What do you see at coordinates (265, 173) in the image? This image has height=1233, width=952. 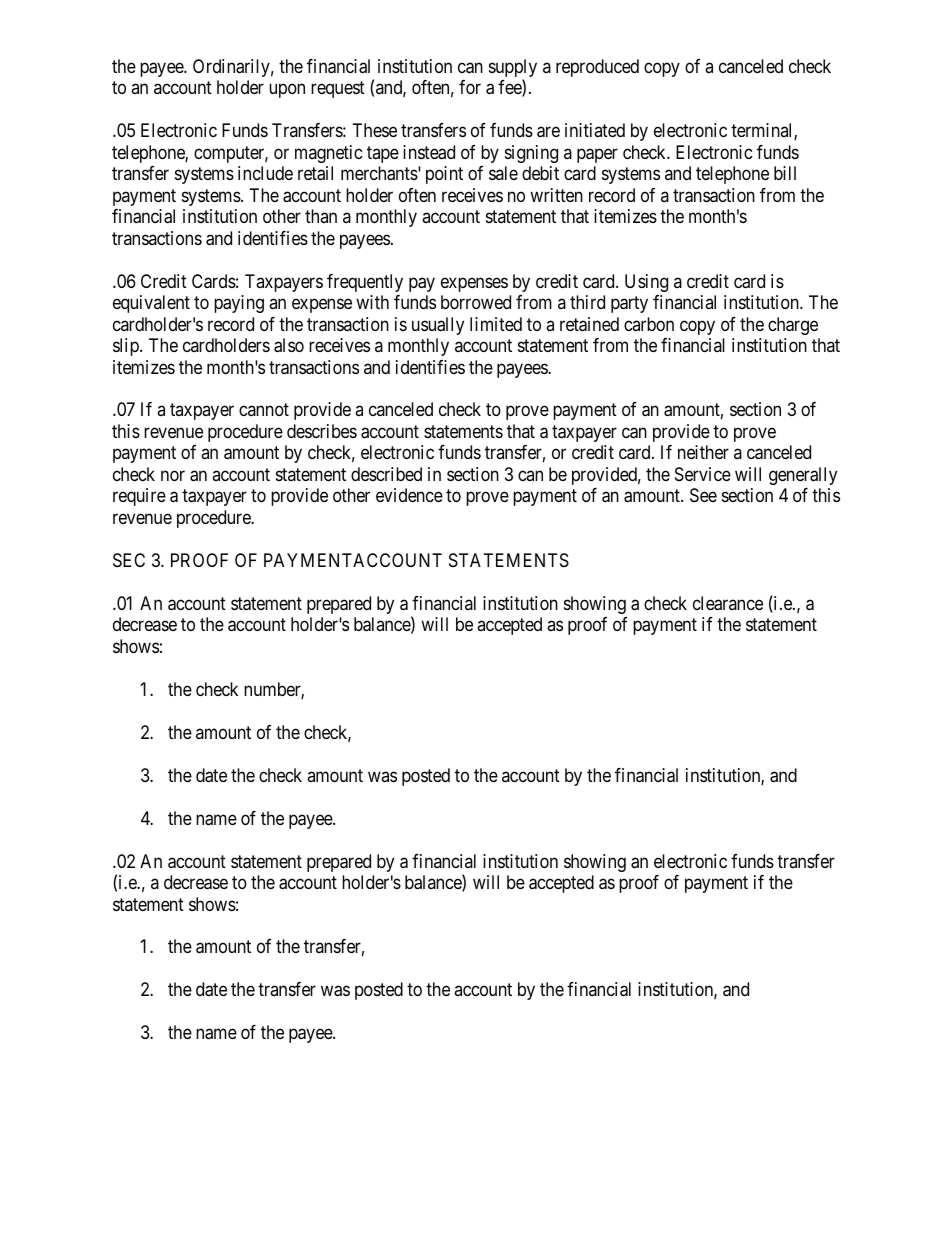 I see `include` at bounding box center [265, 173].
